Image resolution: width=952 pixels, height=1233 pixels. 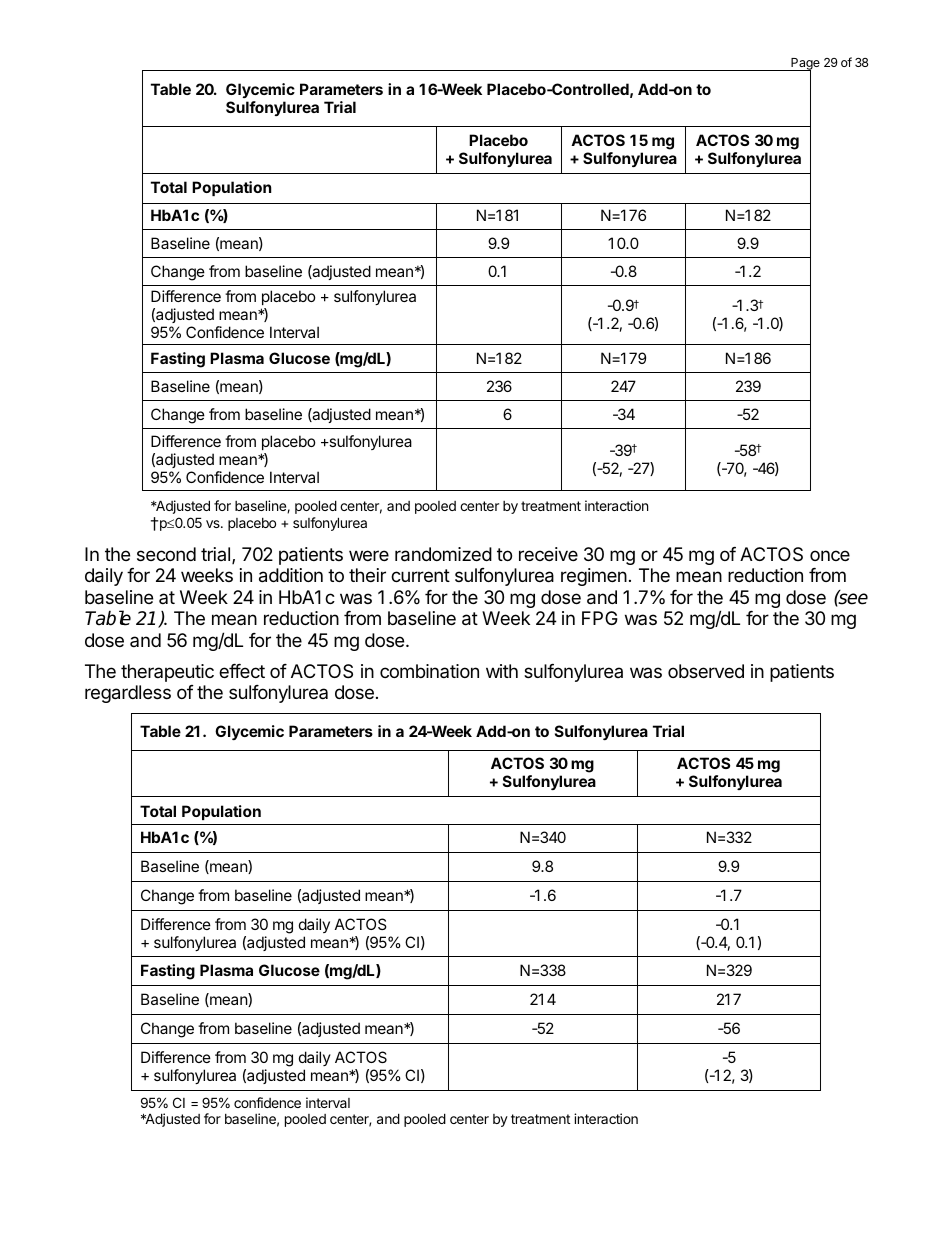 What do you see at coordinates (830, 555) in the screenshot?
I see `once` at bounding box center [830, 555].
